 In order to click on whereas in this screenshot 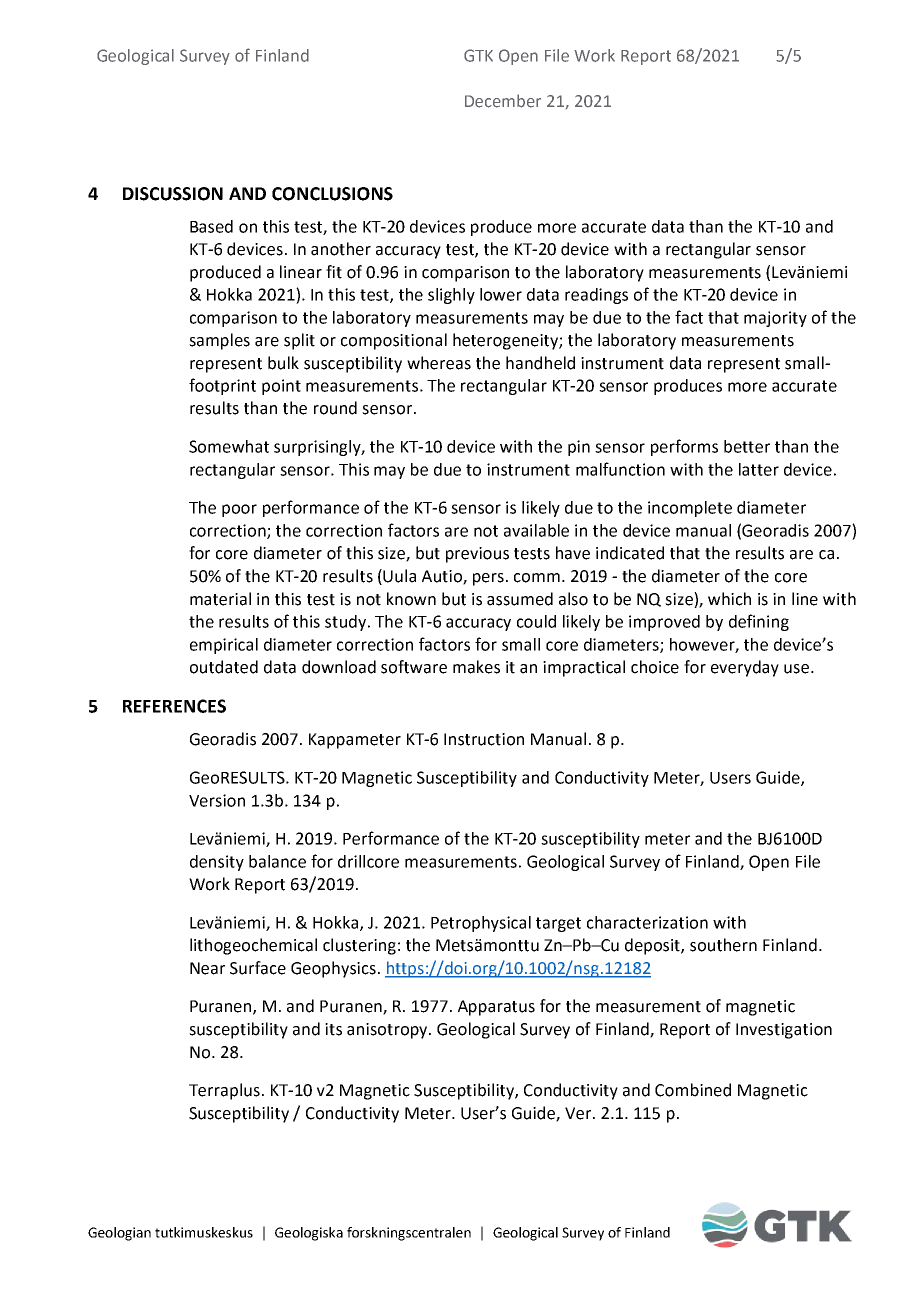, I will do `click(439, 363)`.
